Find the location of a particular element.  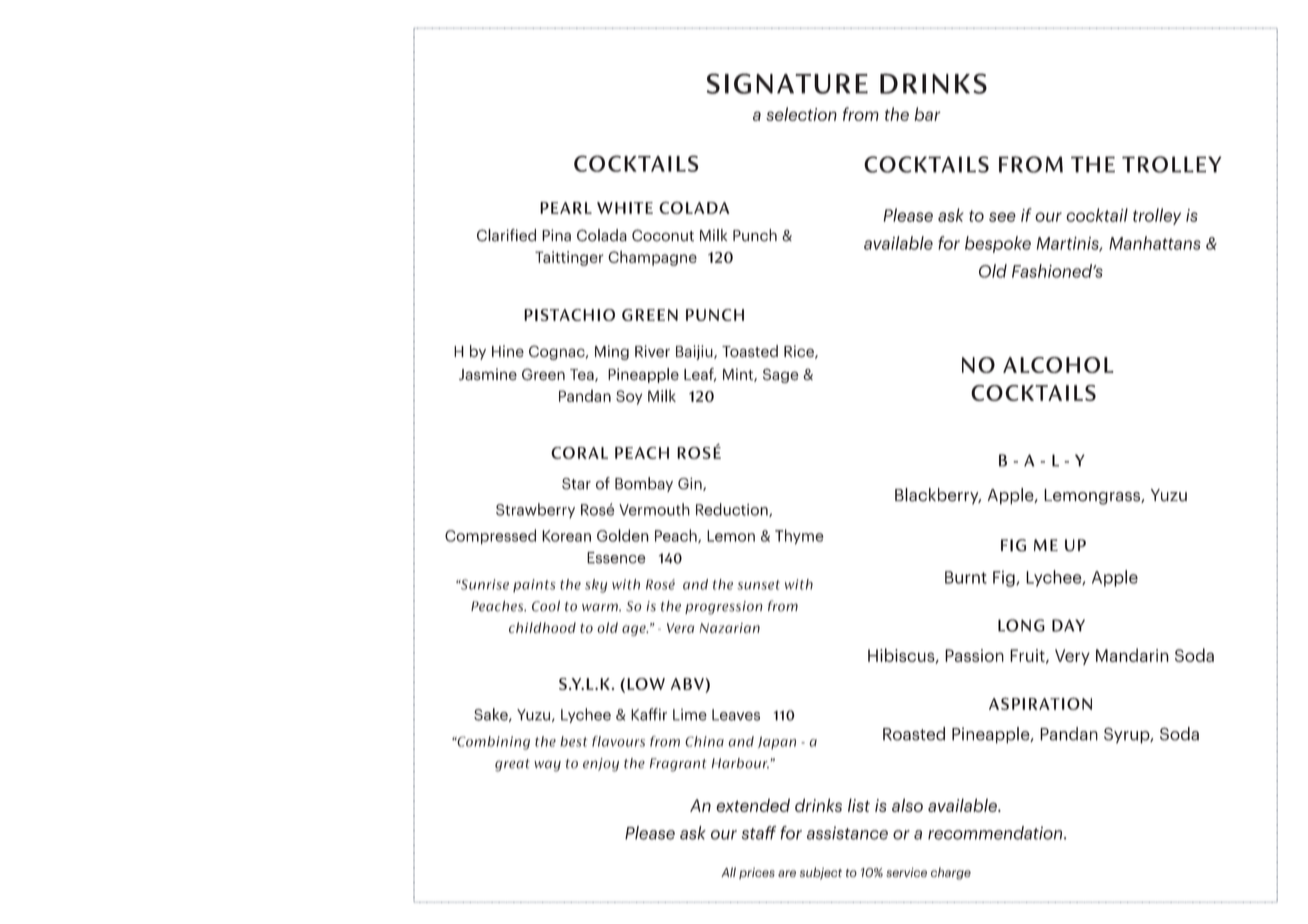

bar is located at coordinates (928, 114).
